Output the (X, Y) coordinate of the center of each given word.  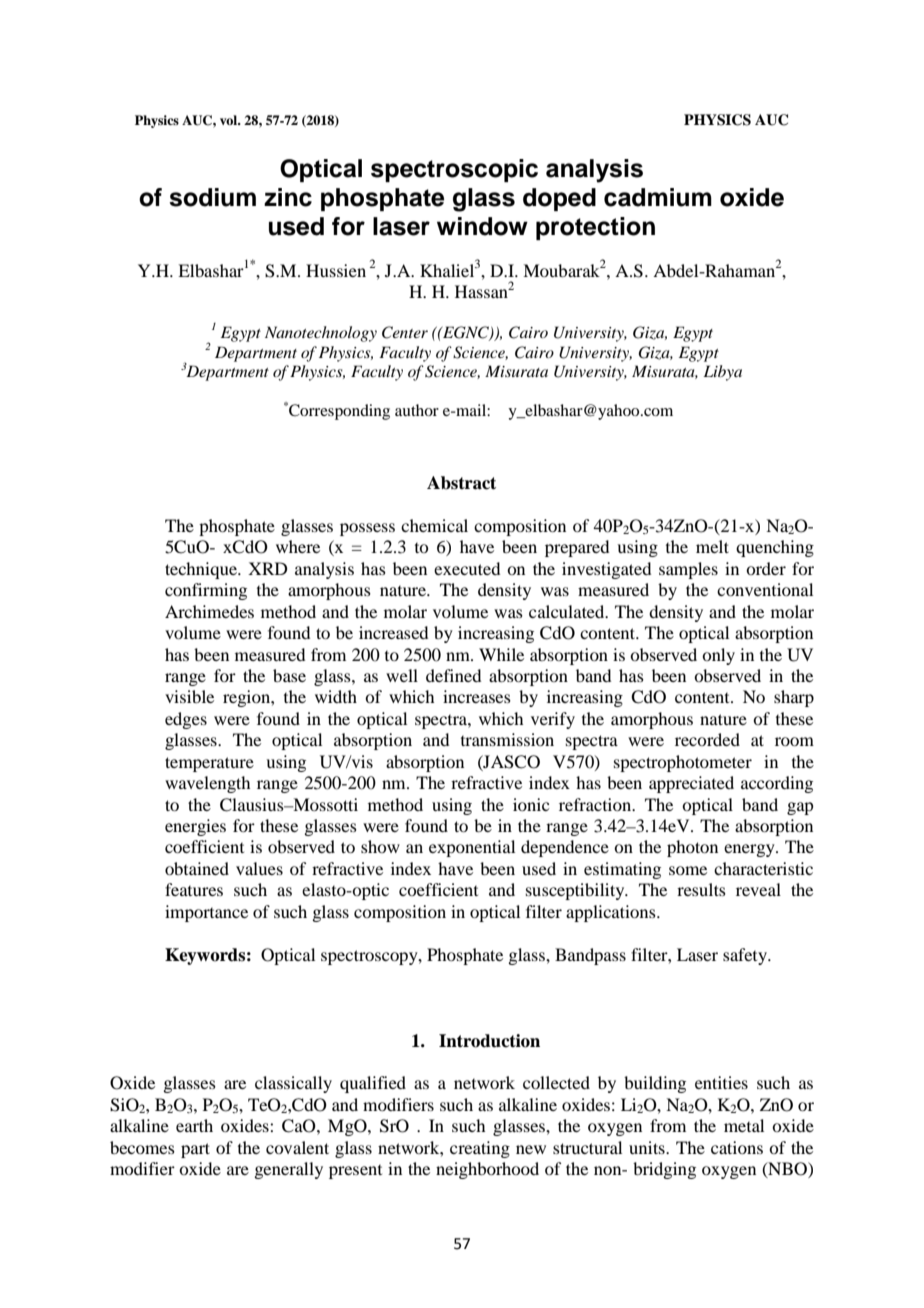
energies (195, 827)
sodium (212, 197)
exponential (472, 848)
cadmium (658, 197)
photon (692, 848)
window (482, 226)
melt (712, 546)
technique (202, 570)
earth (194, 1125)
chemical (434, 525)
